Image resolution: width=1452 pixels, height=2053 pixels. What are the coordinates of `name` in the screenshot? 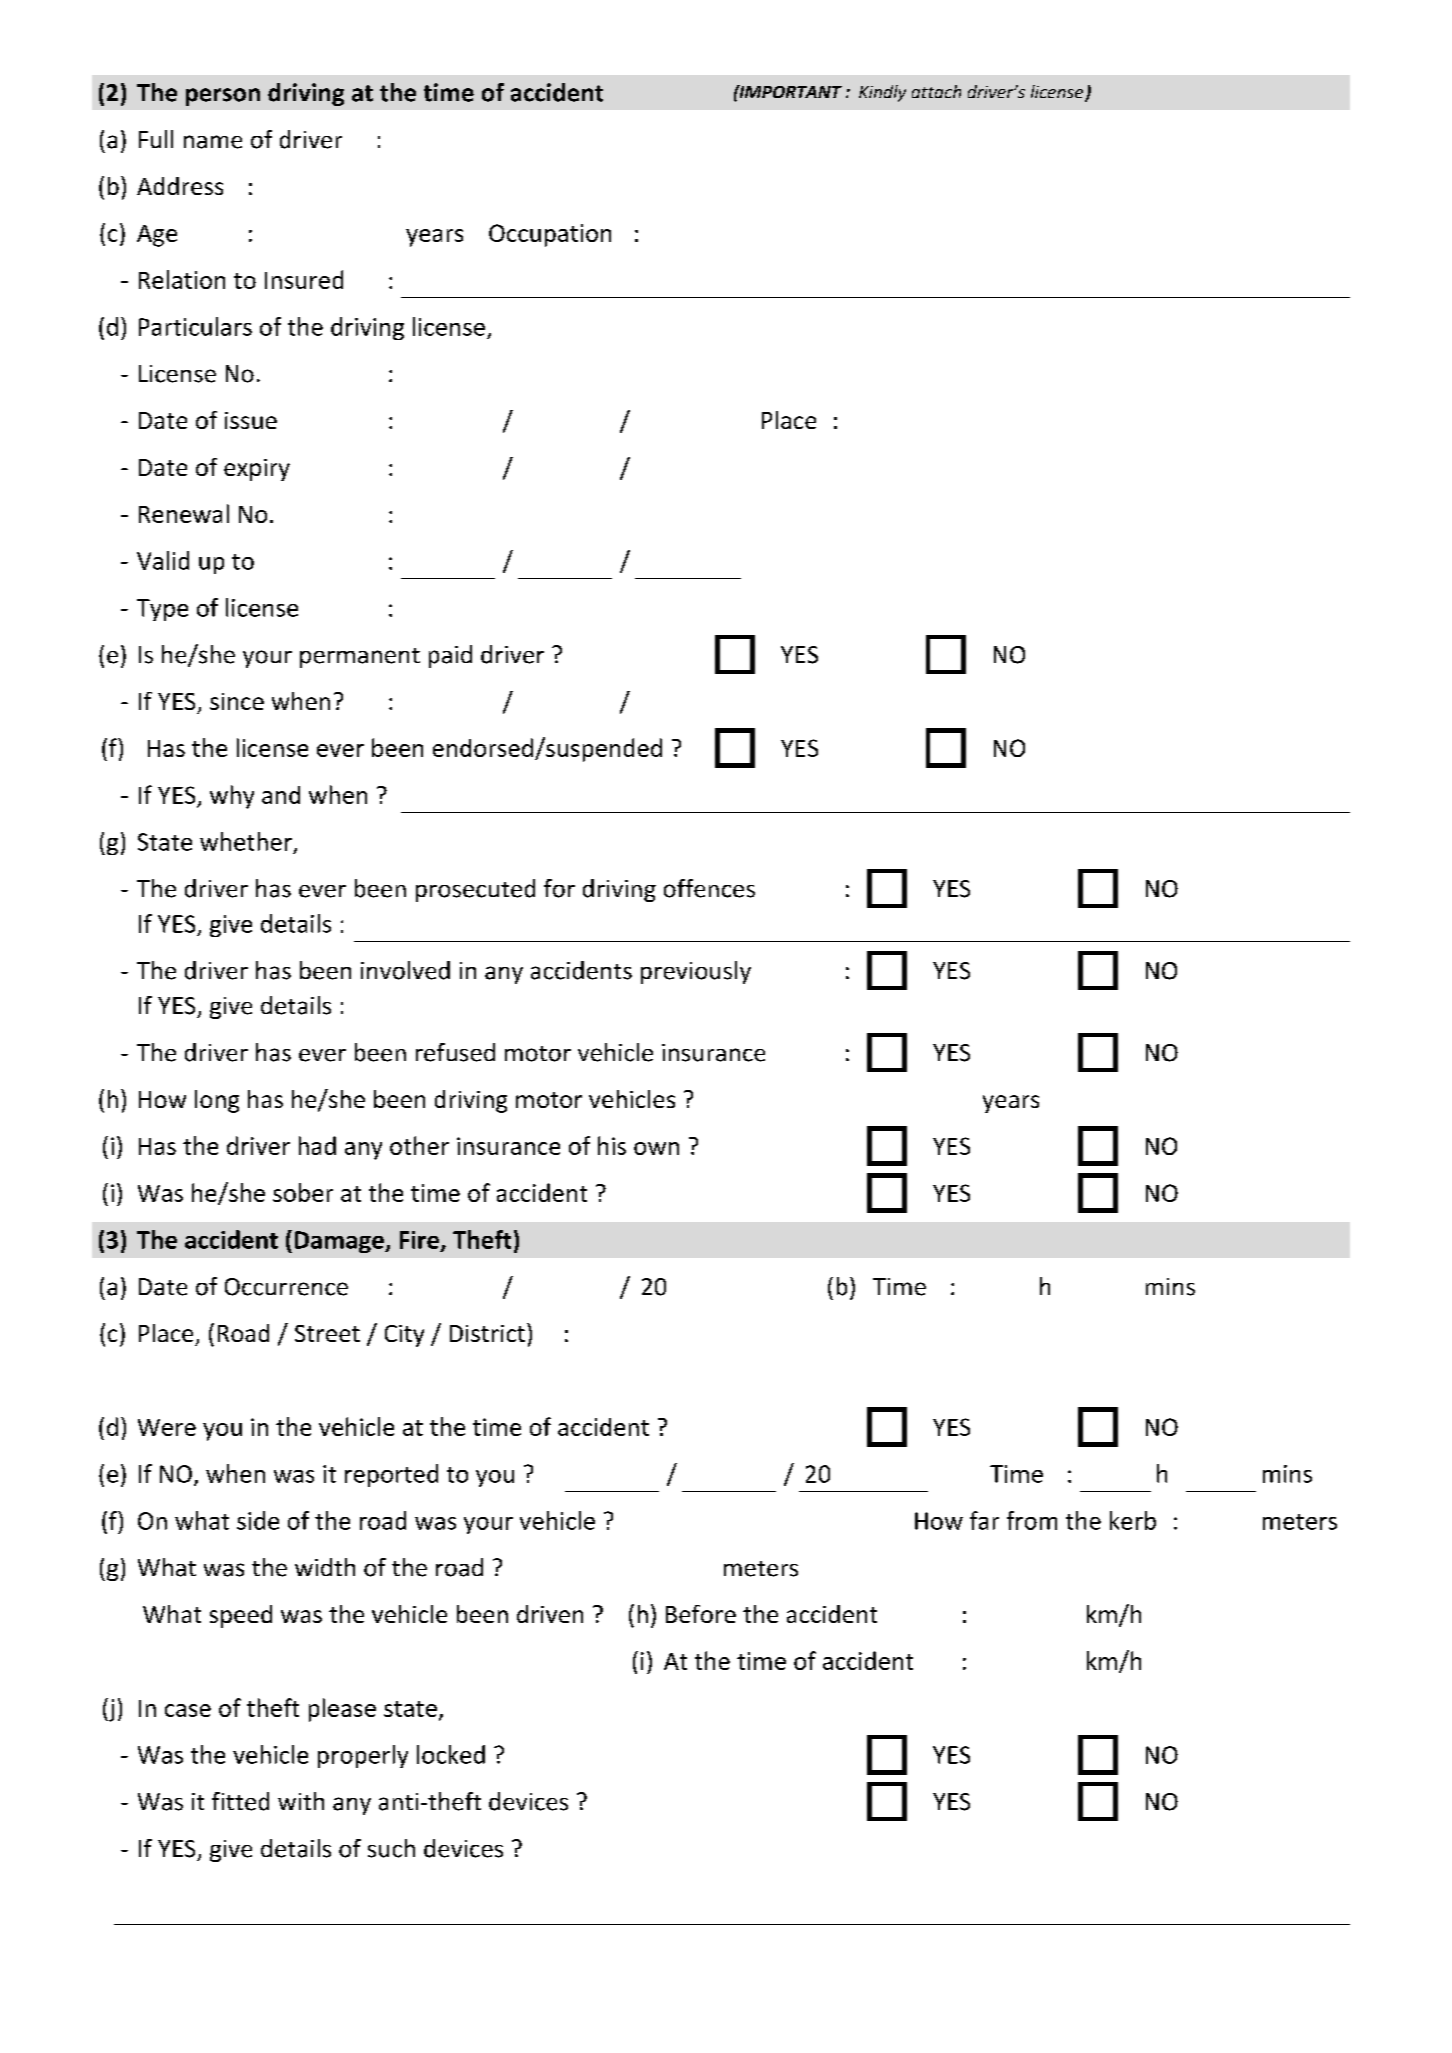 It's located at (213, 142).
